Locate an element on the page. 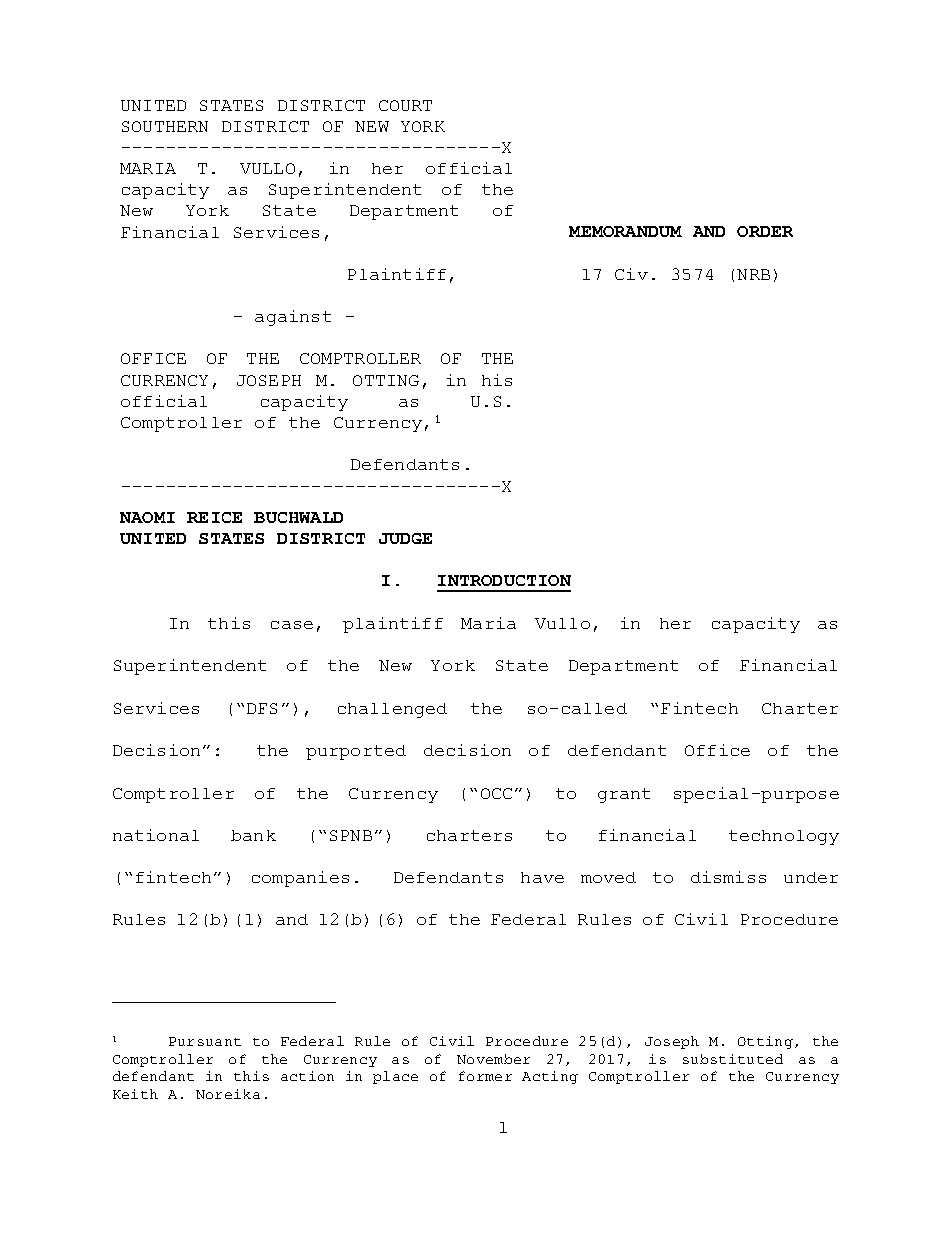 Image resolution: width=952 pixels, height=1233 pixels. JUDGE is located at coordinates (405, 538).
